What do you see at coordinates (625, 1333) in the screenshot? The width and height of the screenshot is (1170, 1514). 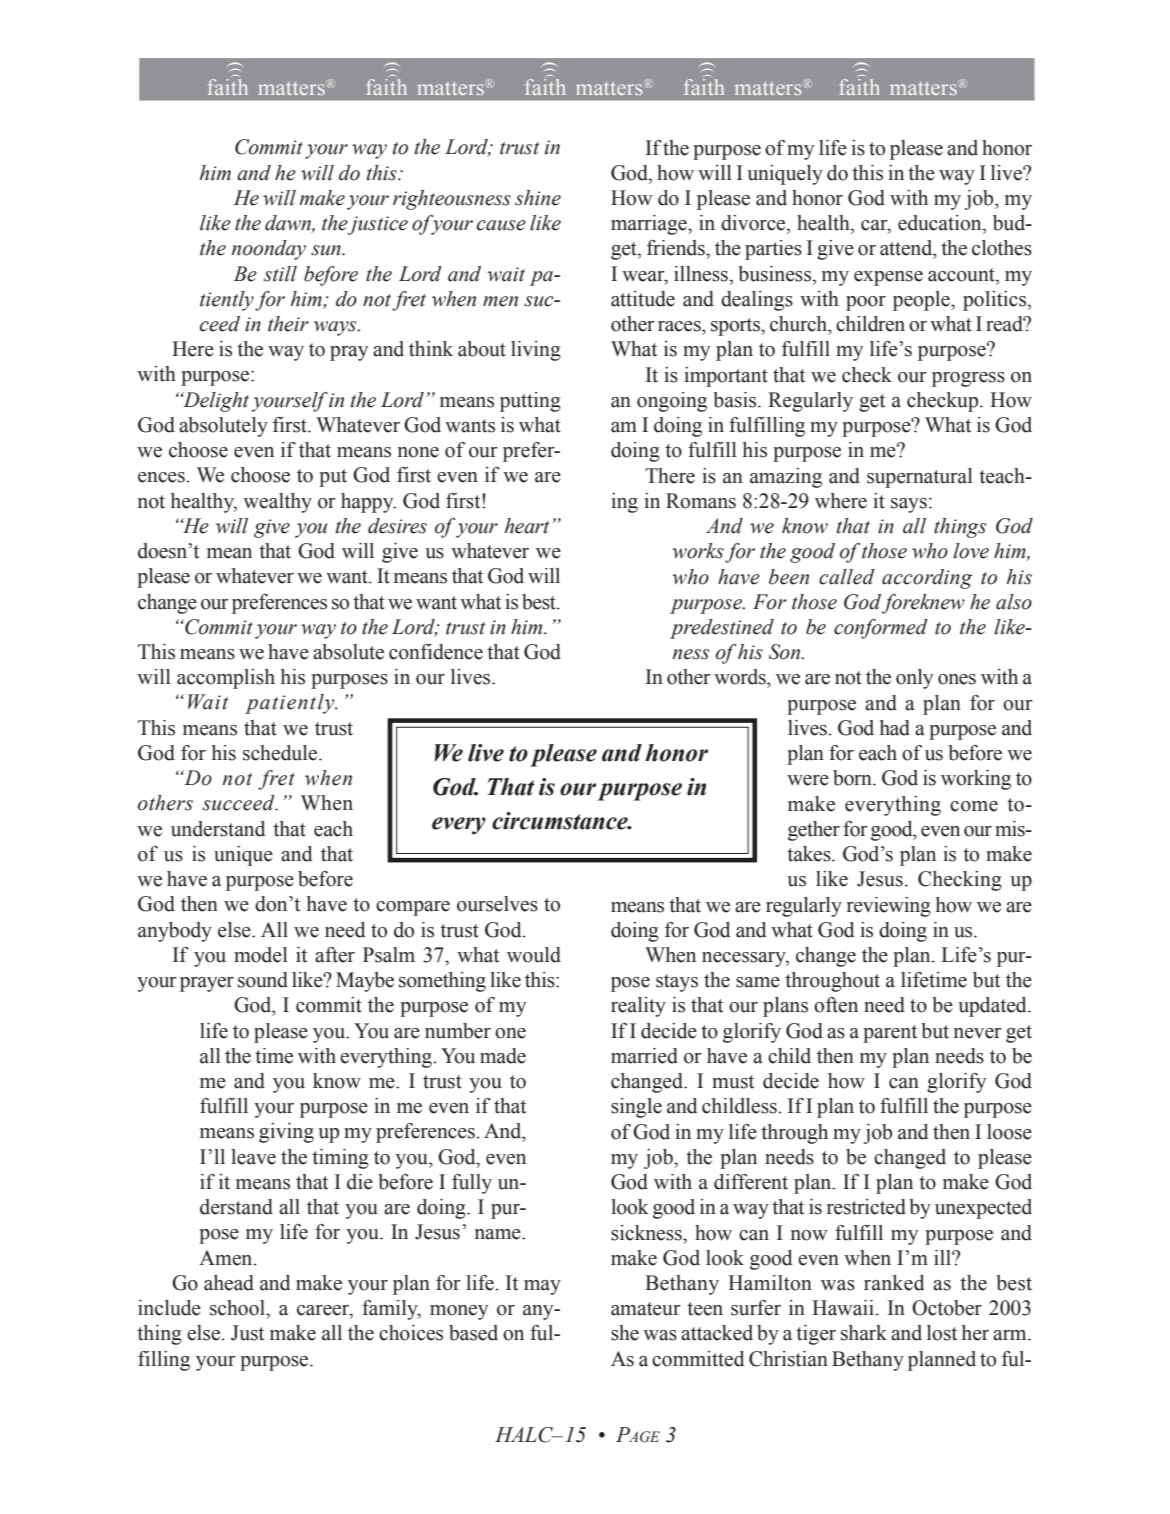 I see `she` at bounding box center [625, 1333].
